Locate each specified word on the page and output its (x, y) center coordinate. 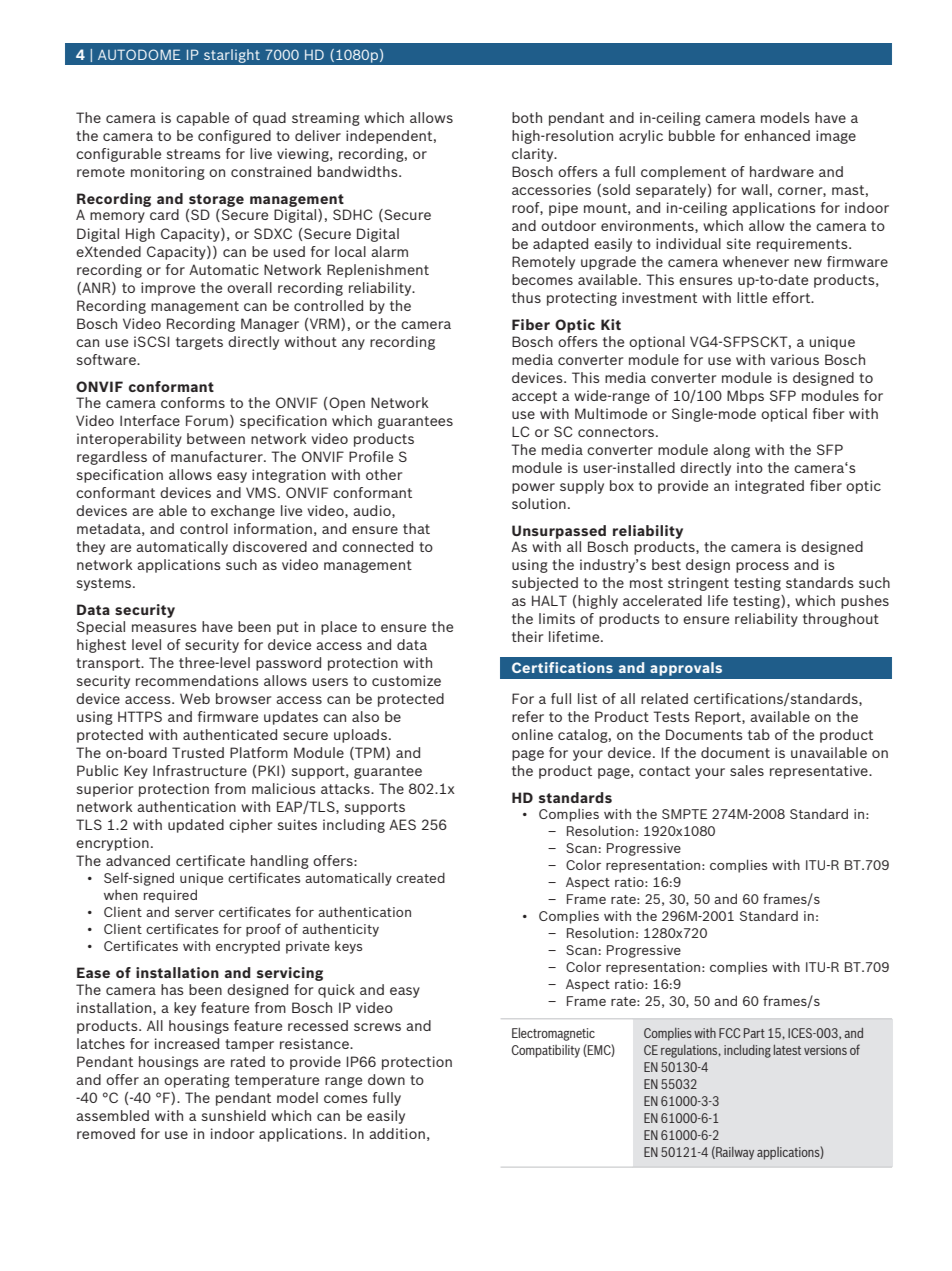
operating (197, 1081)
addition (397, 1133)
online (532, 734)
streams (193, 154)
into (750, 467)
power (533, 488)
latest (787, 1050)
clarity (534, 155)
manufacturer (218, 456)
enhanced (777, 135)
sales (747, 770)
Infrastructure (200, 770)
